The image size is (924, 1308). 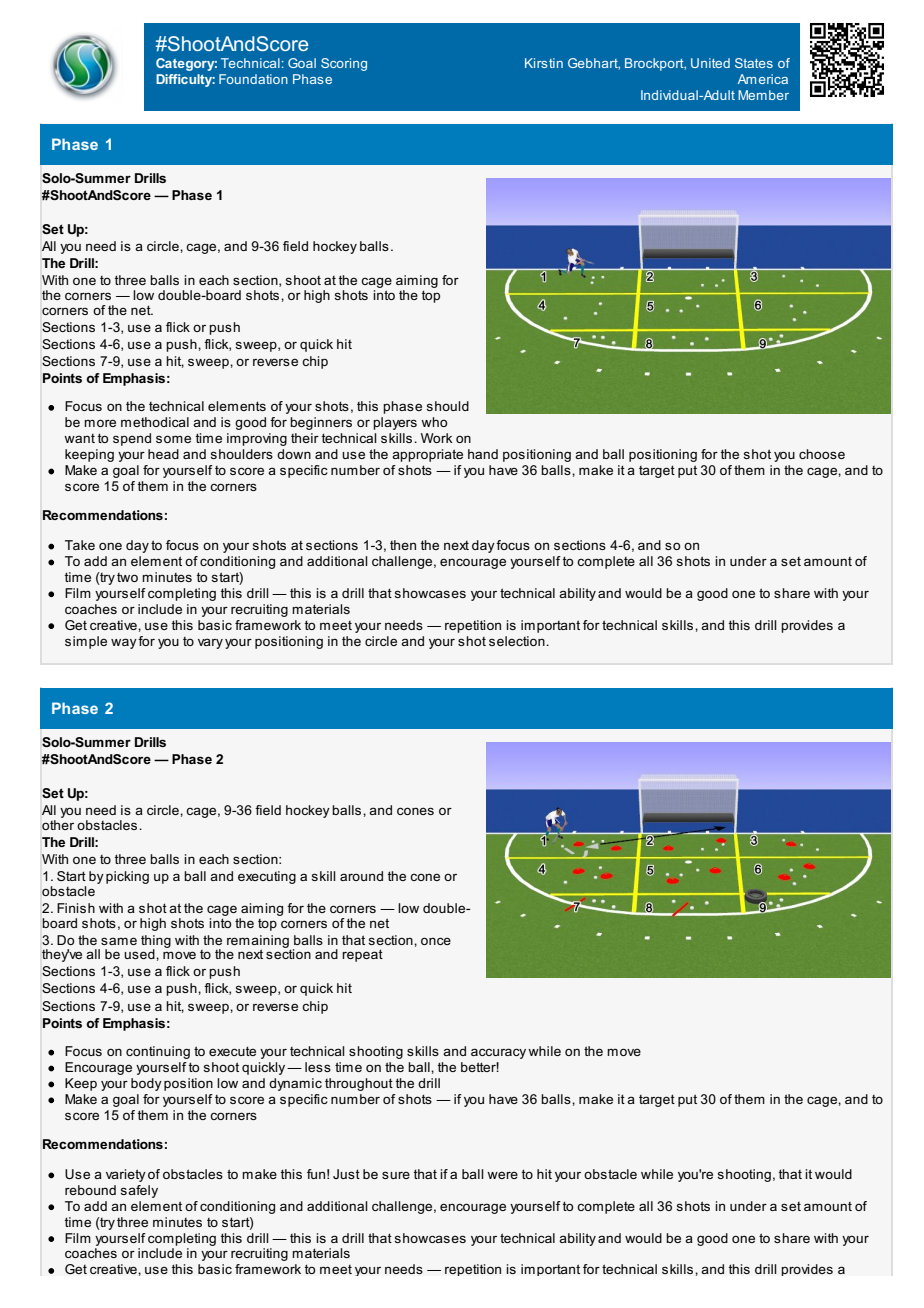 What do you see at coordinates (763, 95) in the screenshot?
I see `Member` at bounding box center [763, 95].
